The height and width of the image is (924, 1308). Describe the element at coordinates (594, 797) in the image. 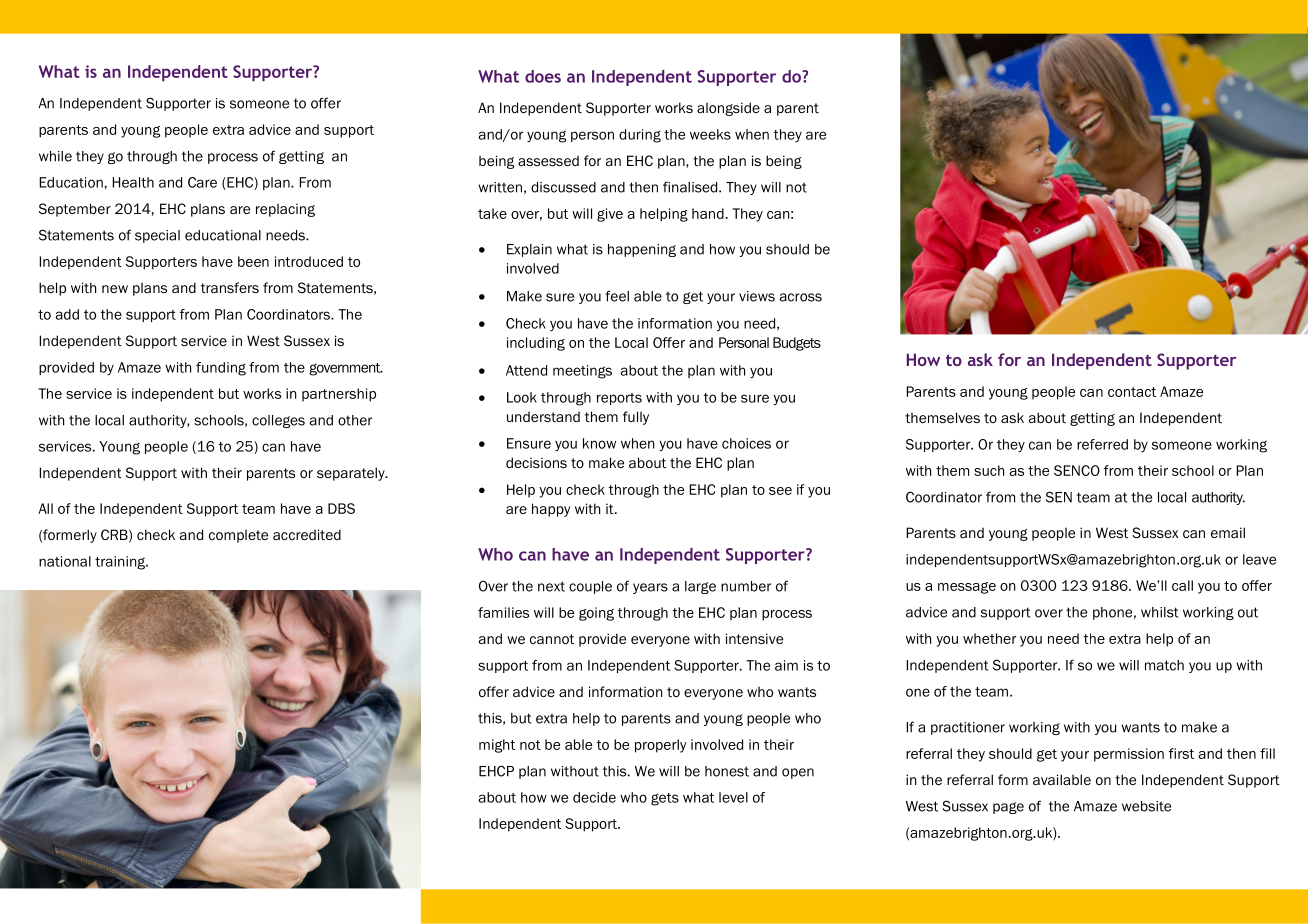

I see `decide` at that location.
